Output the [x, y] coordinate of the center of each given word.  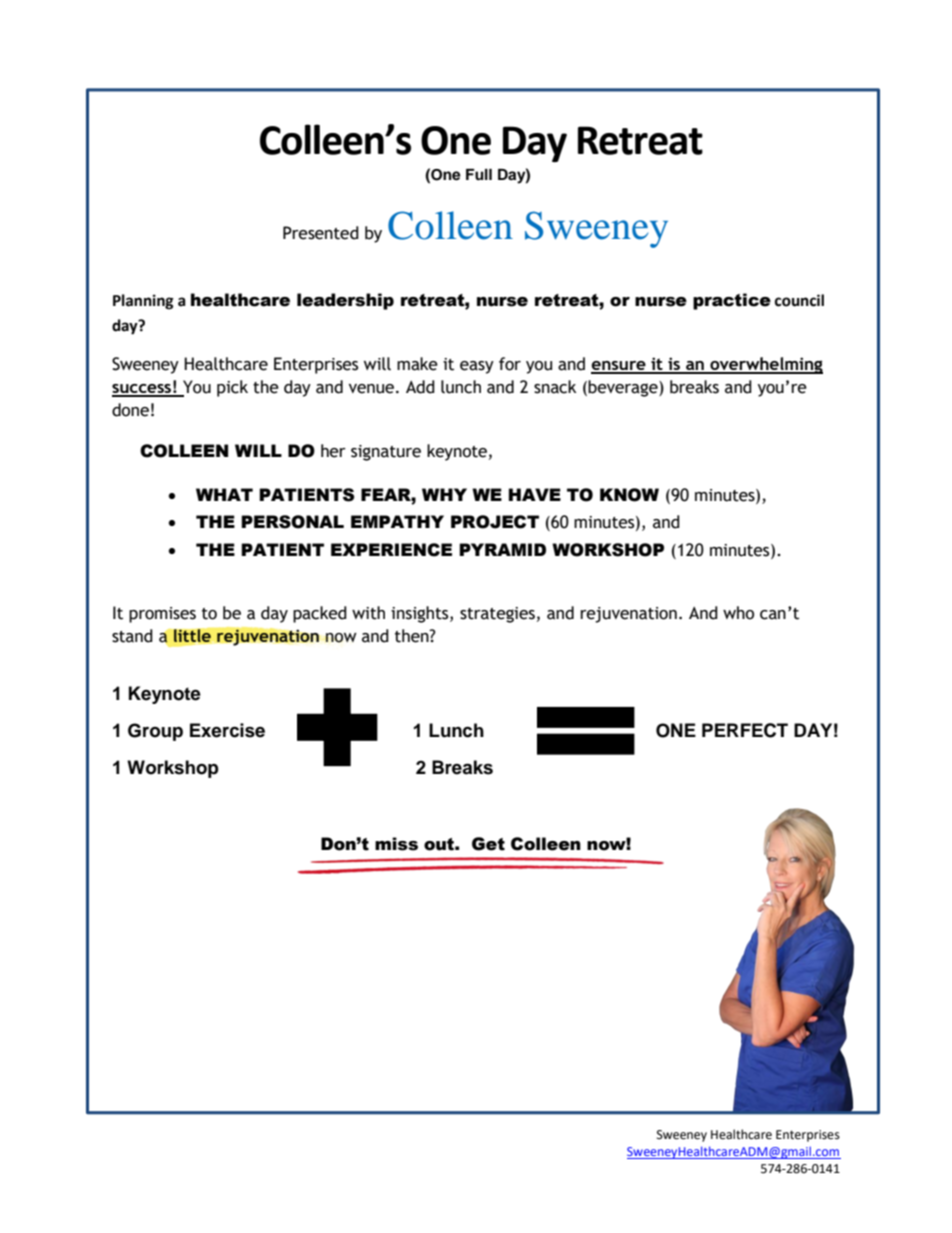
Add [420, 387]
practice [732, 301]
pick [232, 388]
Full [479, 174]
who [738, 613]
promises [162, 615]
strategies [497, 615]
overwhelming [765, 365]
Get [488, 844]
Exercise [227, 730]
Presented [321, 233]
